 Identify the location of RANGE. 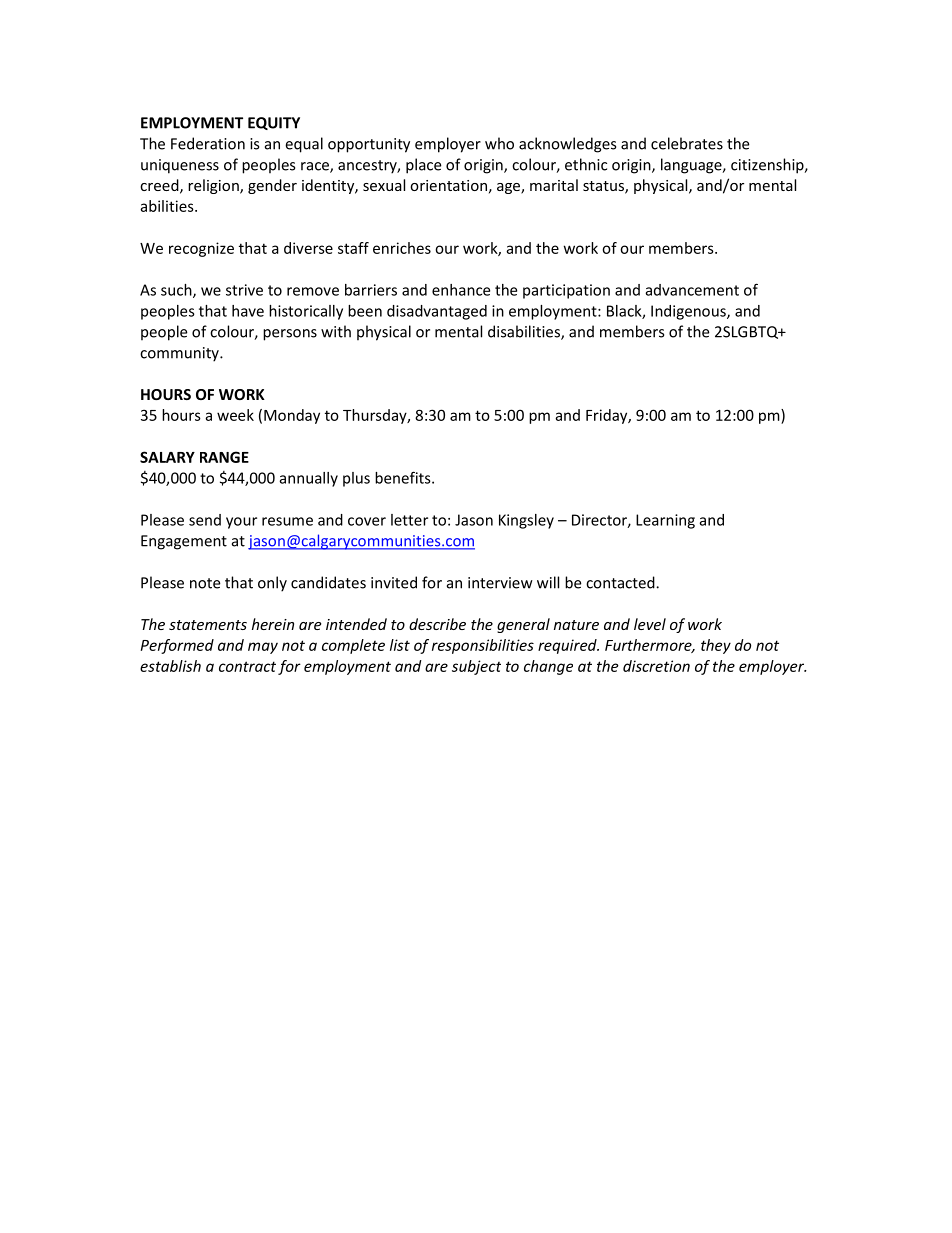
(224, 457).
